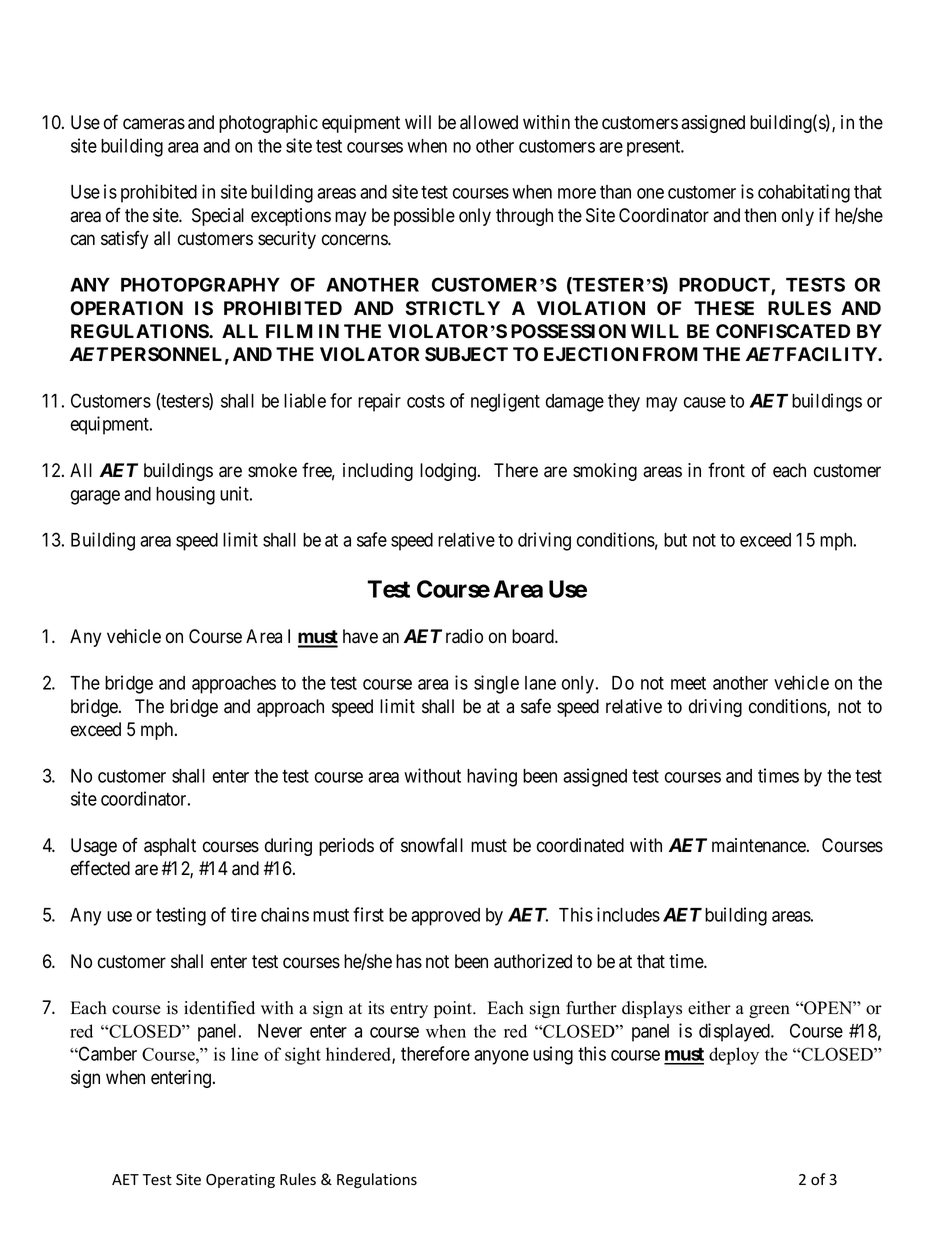  I want to click on OPERATION, so click(127, 308).
